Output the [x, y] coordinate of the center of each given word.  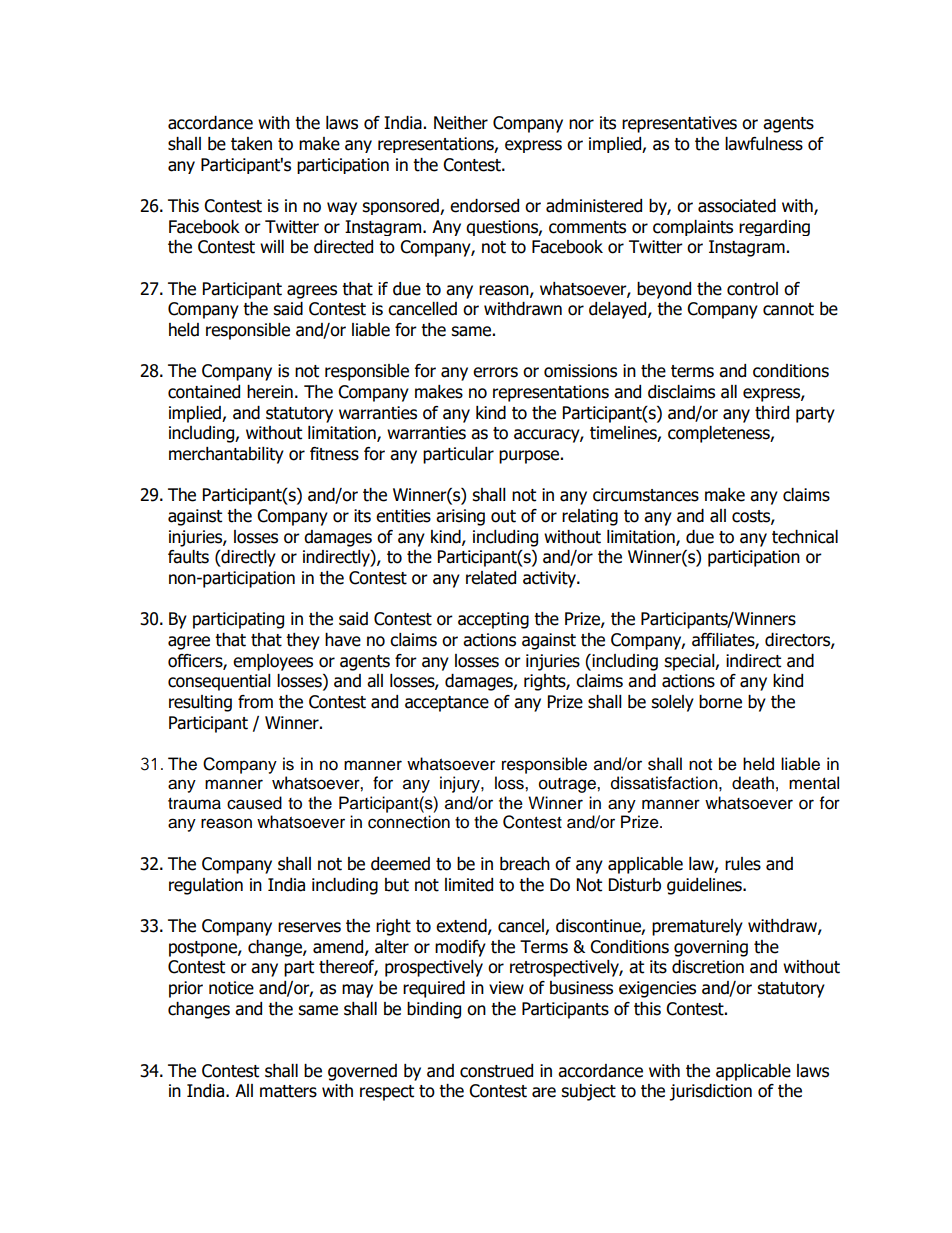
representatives [679, 124]
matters [288, 1091]
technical [805, 537]
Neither [461, 123]
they [303, 641]
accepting [493, 620]
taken [251, 144]
